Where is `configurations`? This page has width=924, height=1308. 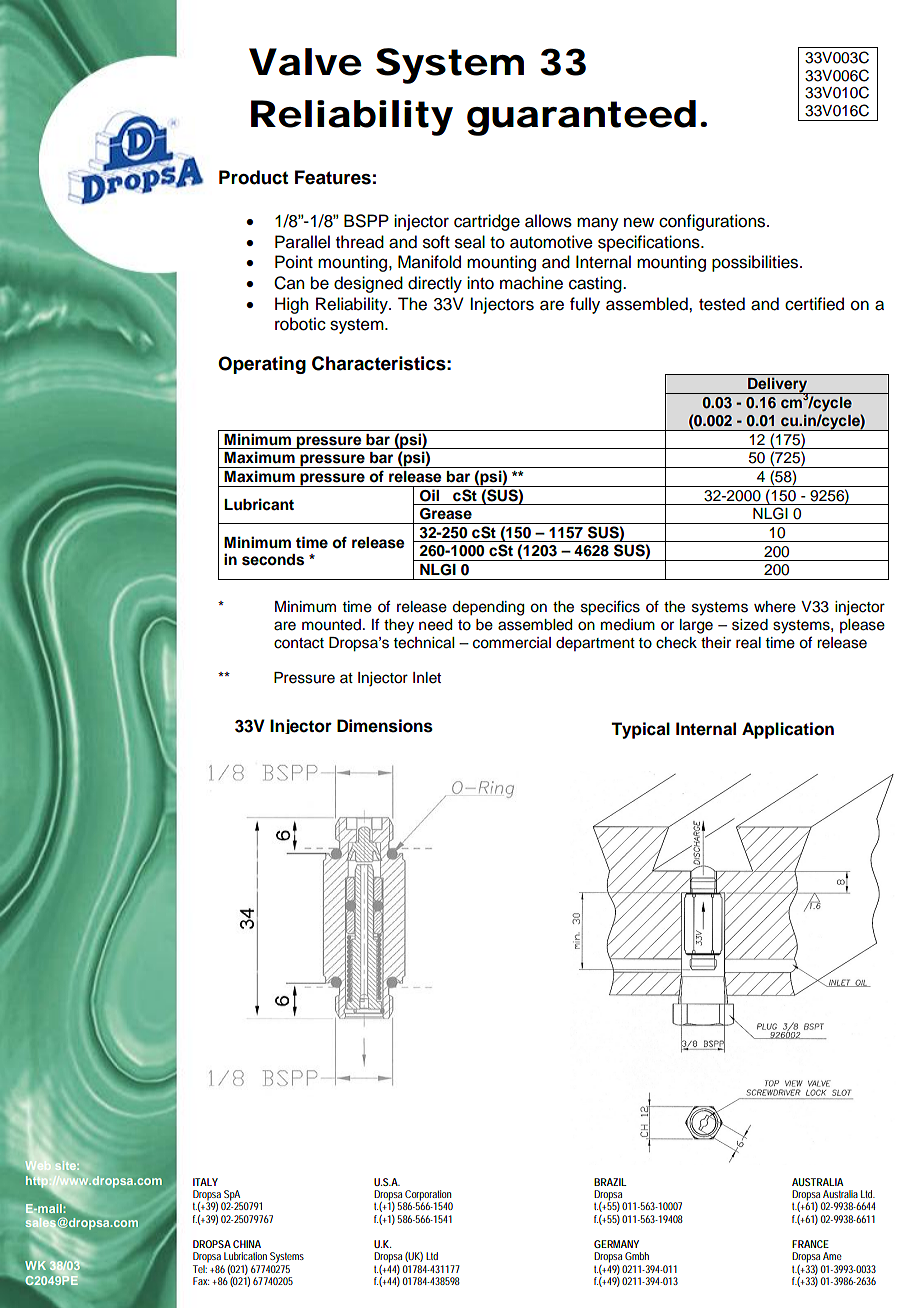 configurations is located at coordinates (713, 222).
